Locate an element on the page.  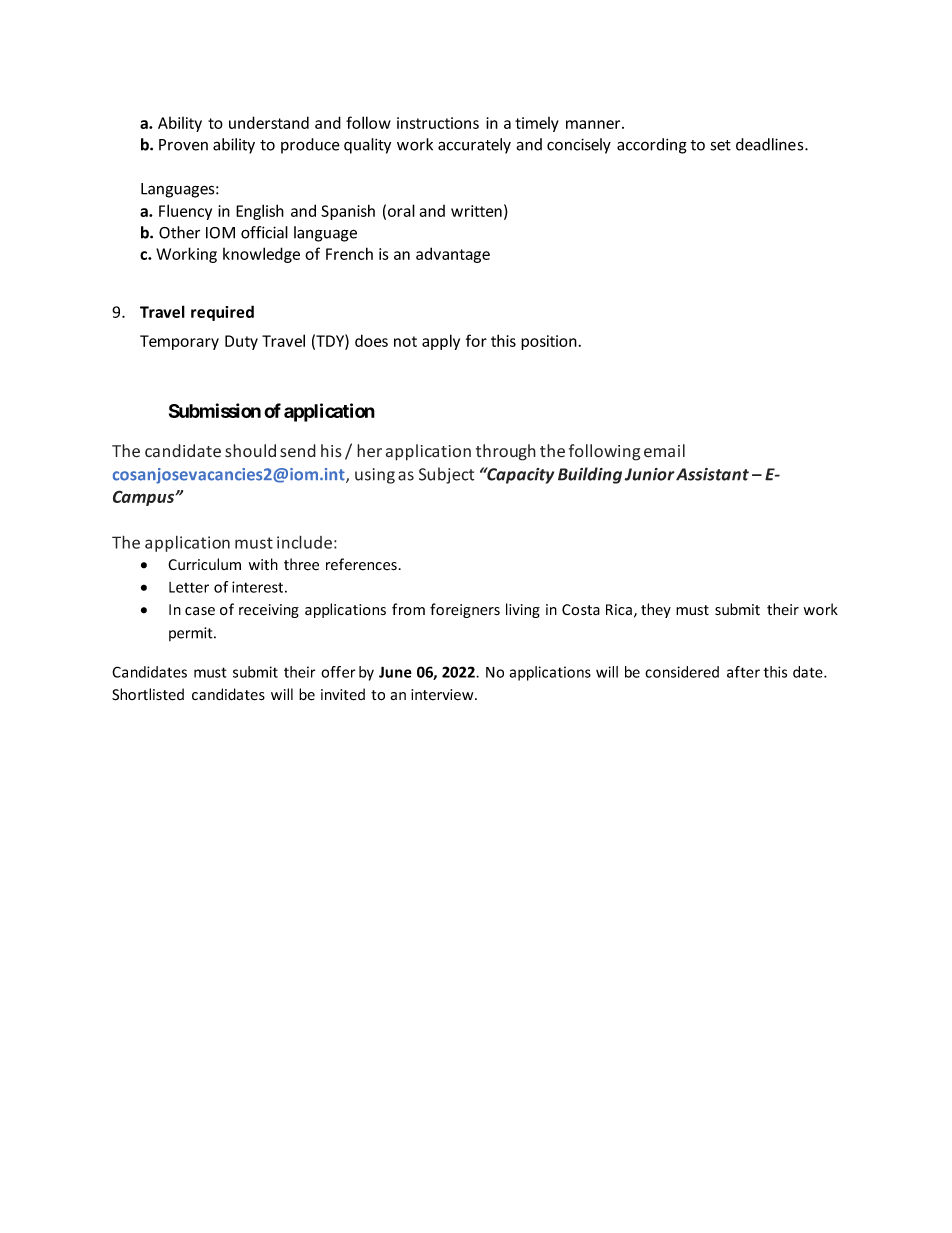
apply is located at coordinates (441, 342).
